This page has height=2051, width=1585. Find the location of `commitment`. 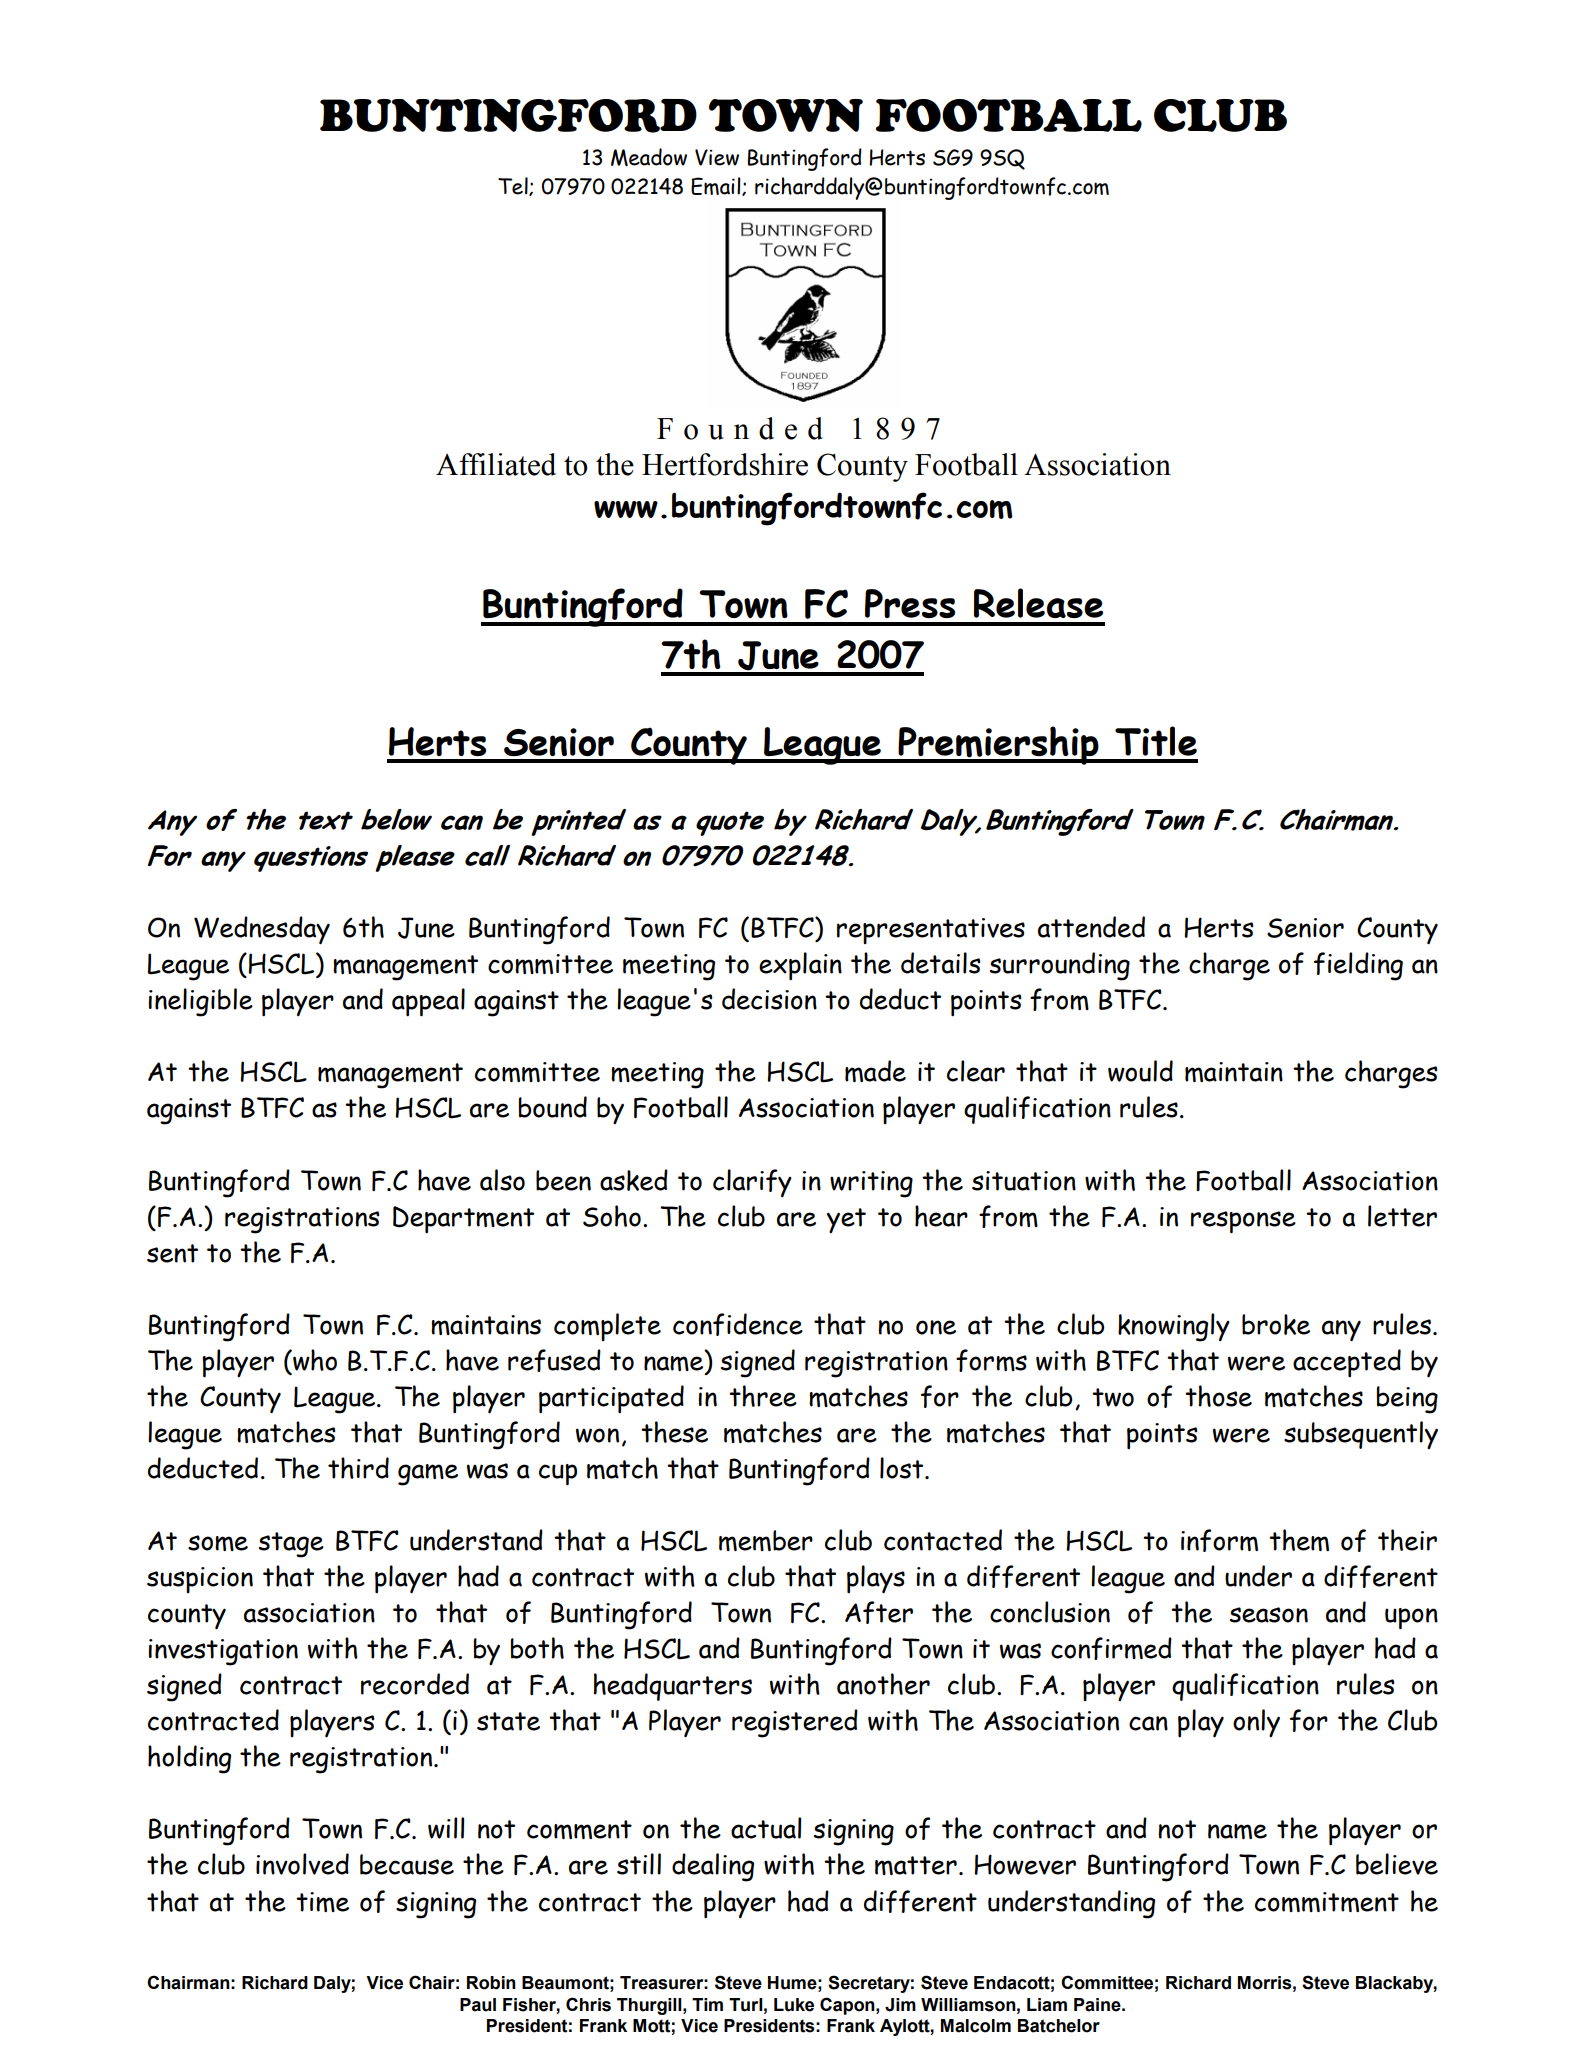

commitment is located at coordinates (1327, 1902).
